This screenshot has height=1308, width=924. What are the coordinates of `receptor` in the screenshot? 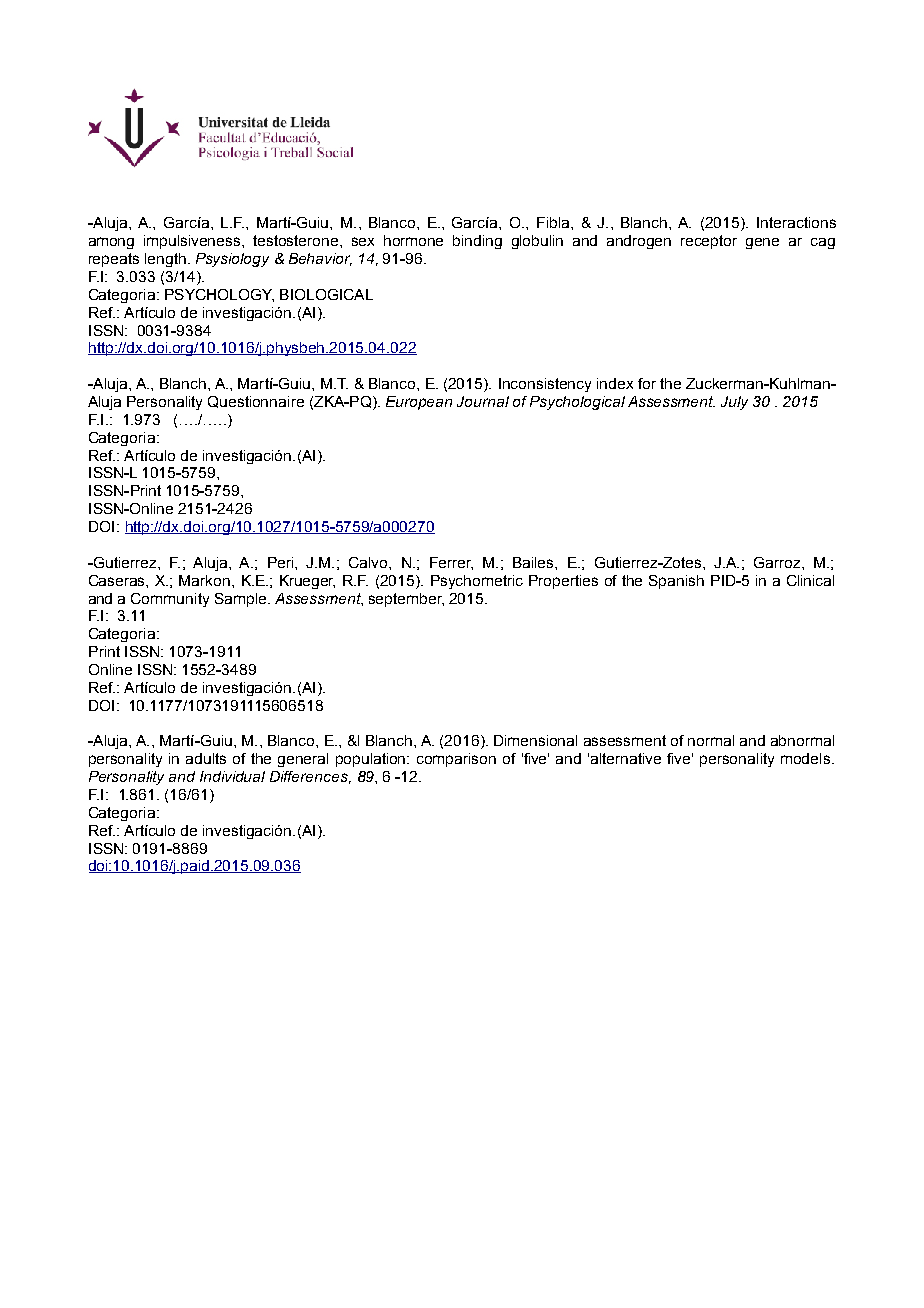 It's located at (709, 242).
